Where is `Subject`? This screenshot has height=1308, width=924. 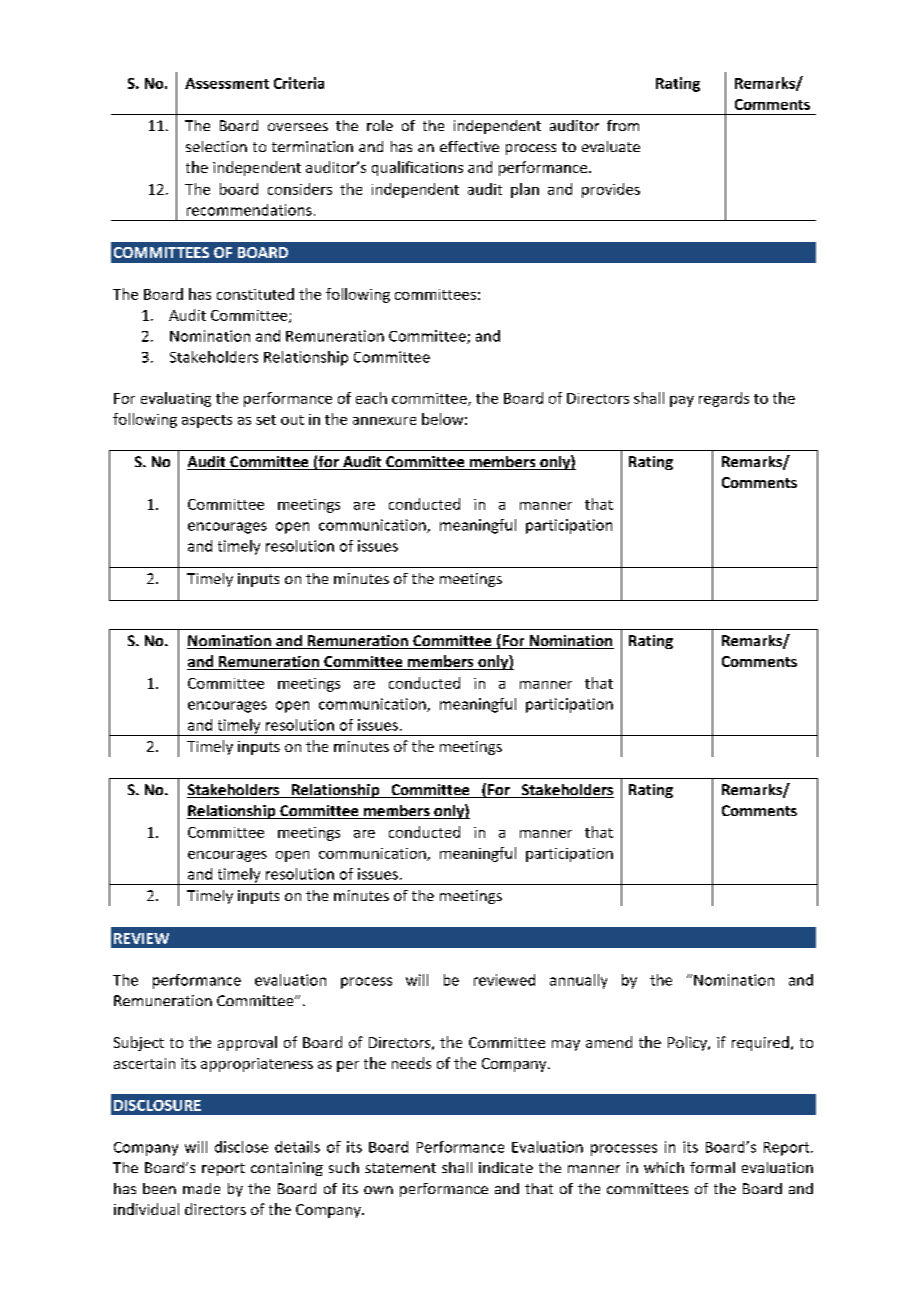 Subject is located at coordinates (139, 1043).
